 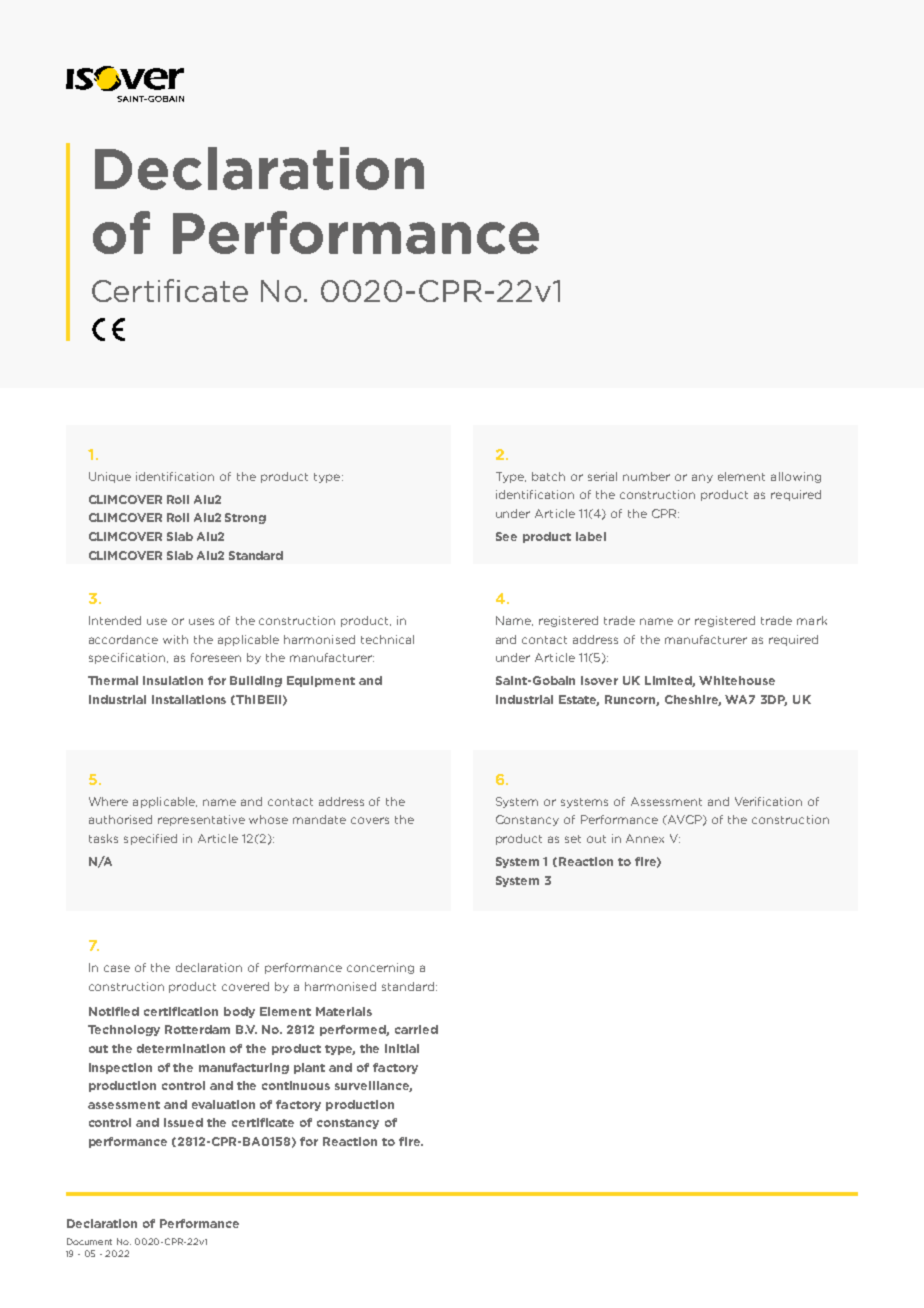 What do you see at coordinates (402, 1048) in the document?
I see `initial` at bounding box center [402, 1048].
